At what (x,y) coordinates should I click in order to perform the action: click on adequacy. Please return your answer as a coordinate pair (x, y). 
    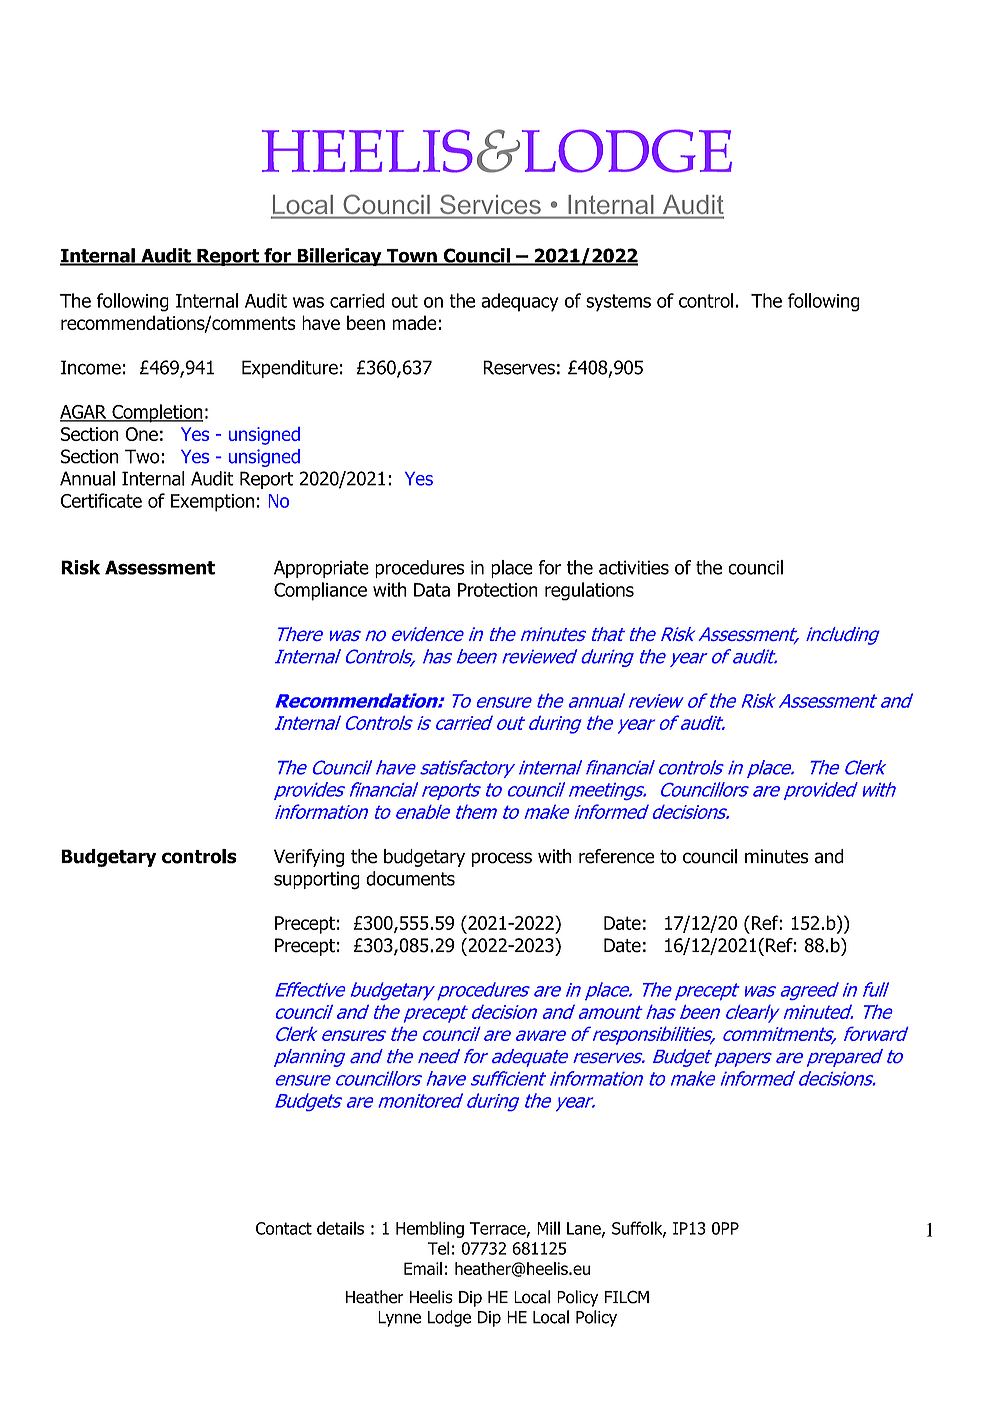
    Looking at the image, I should click on (519, 302).
